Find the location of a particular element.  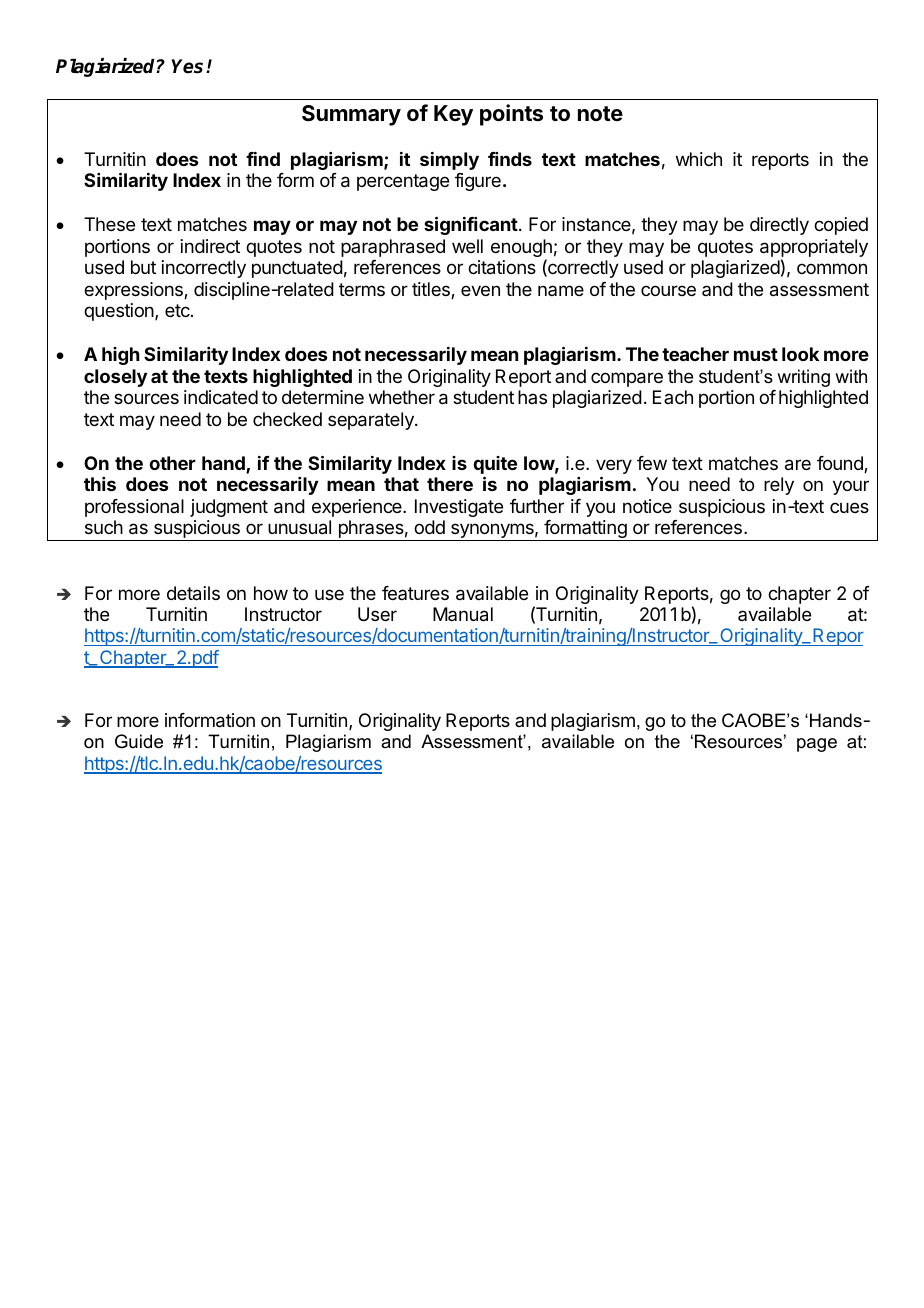

directly is located at coordinates (779, 226).
